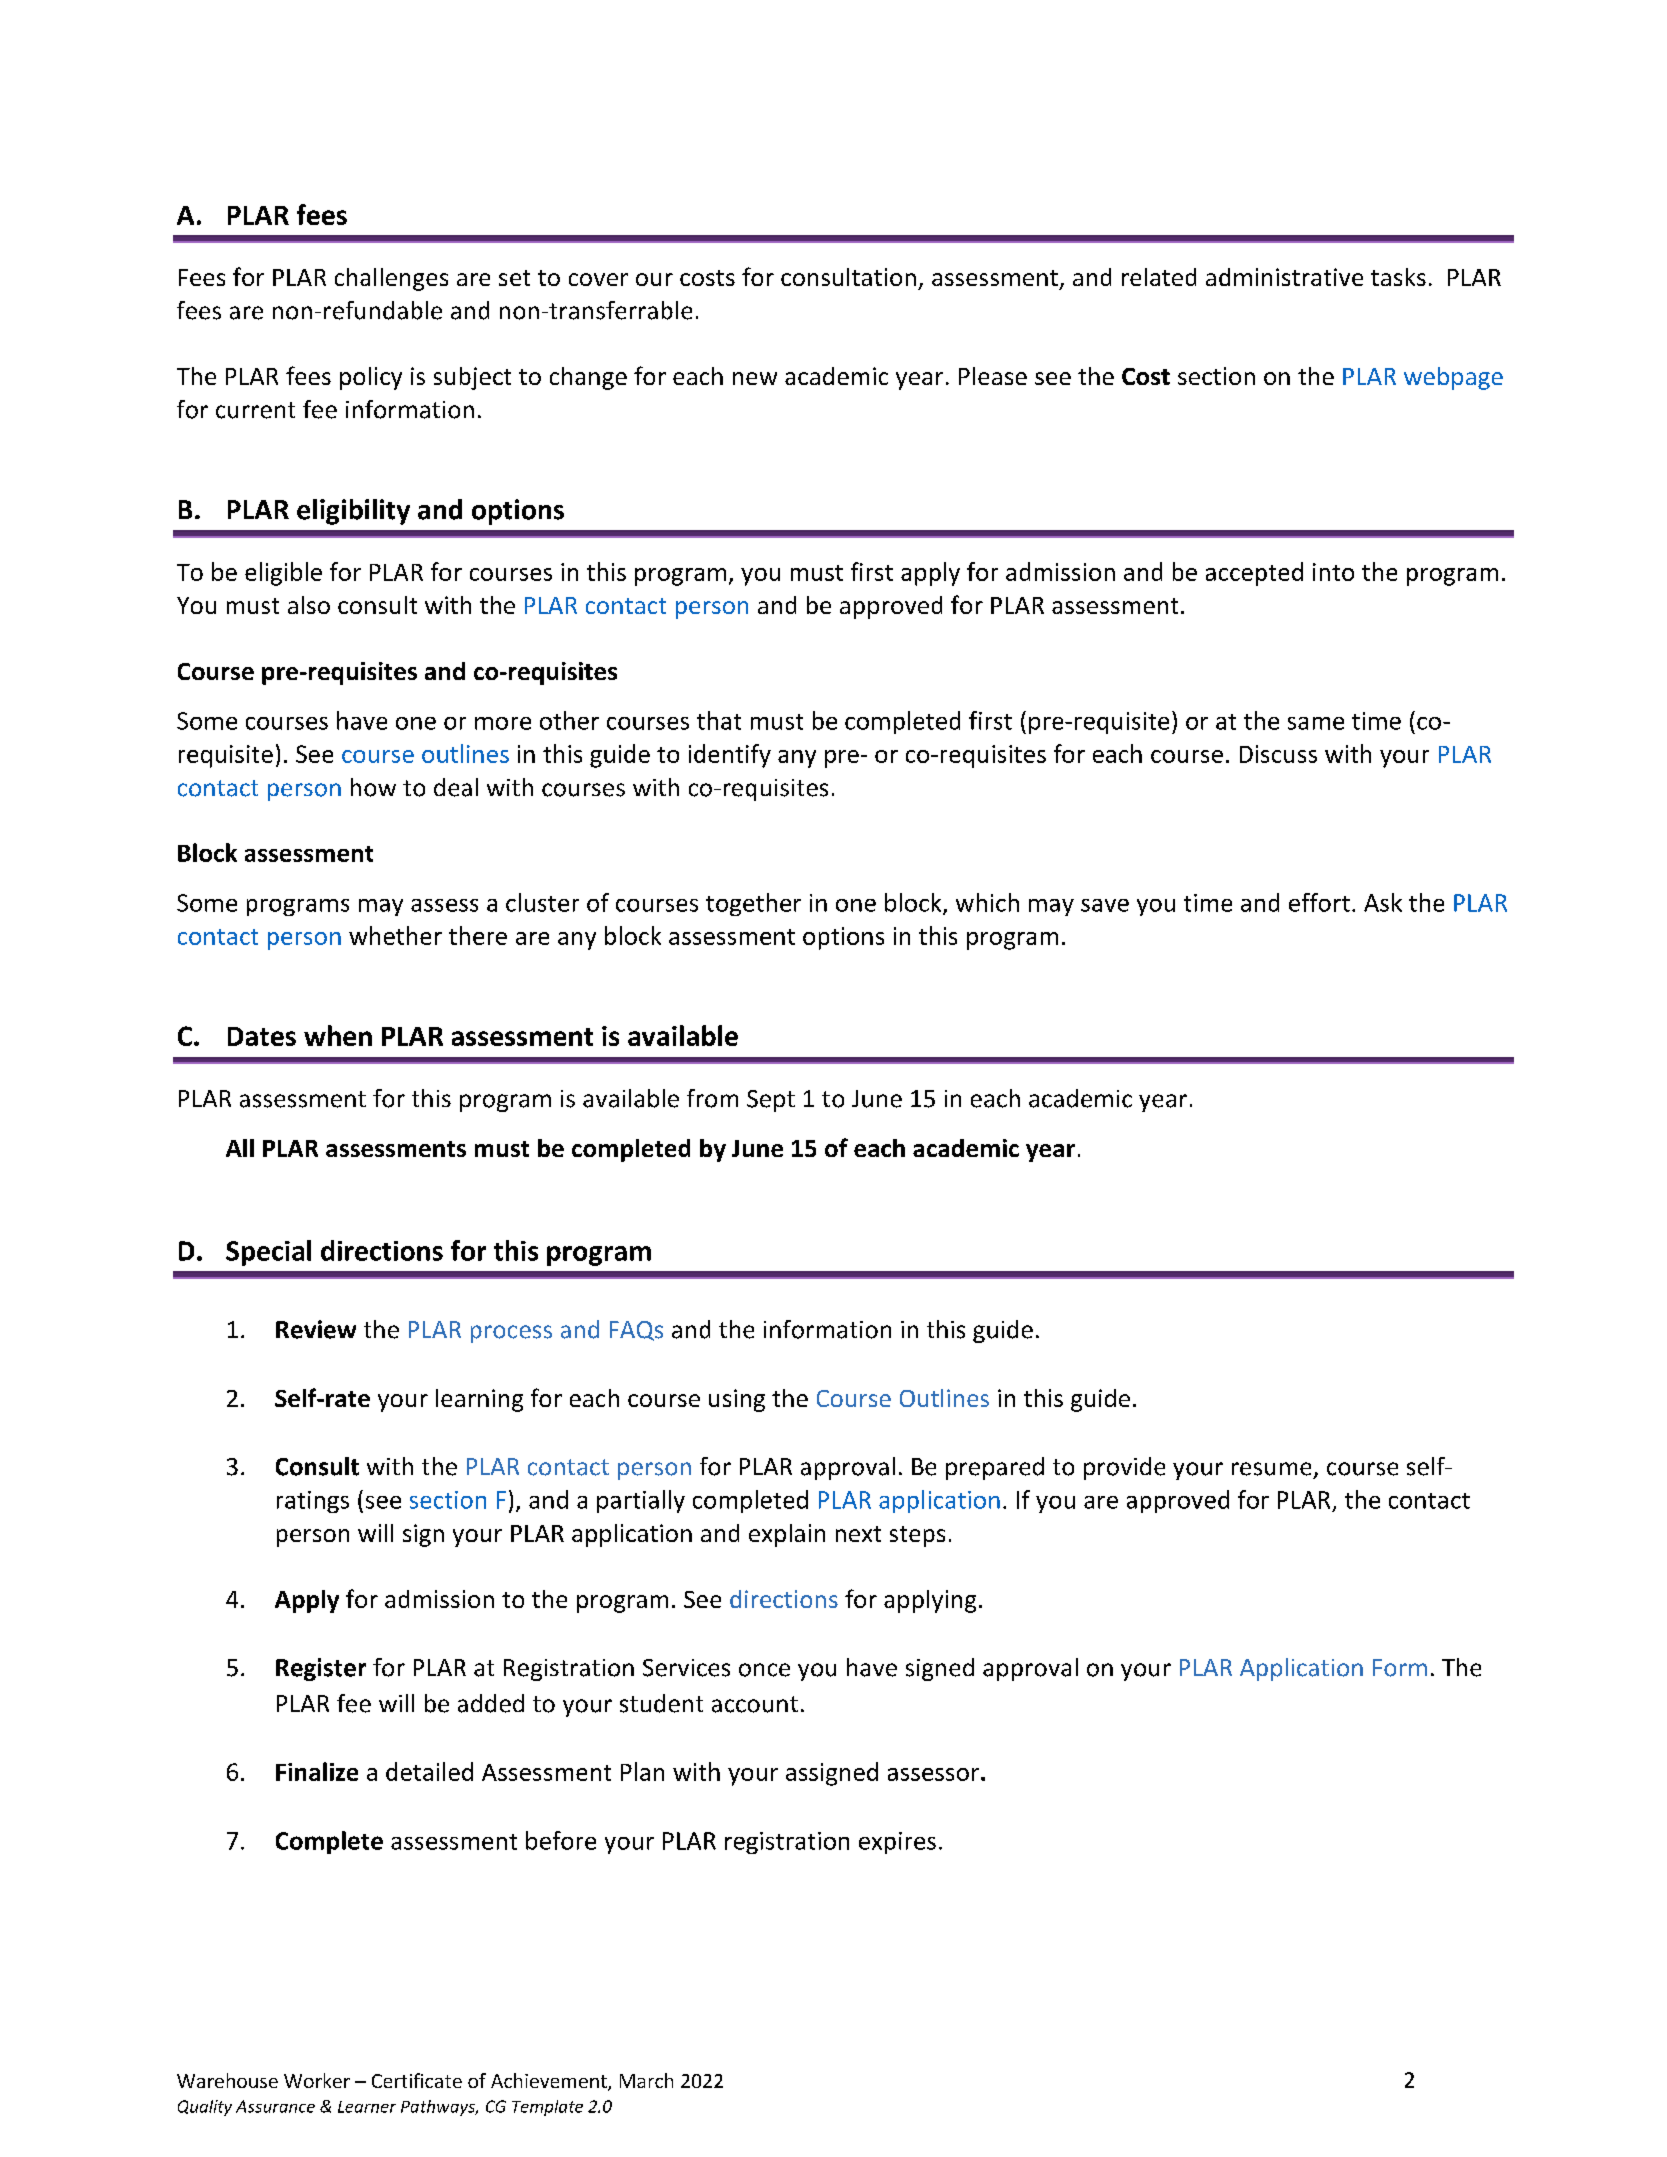 This image has height=2157, width=1667. Describe the element at coordinates (897, 1843) in the image. I see `expires` at that location.
